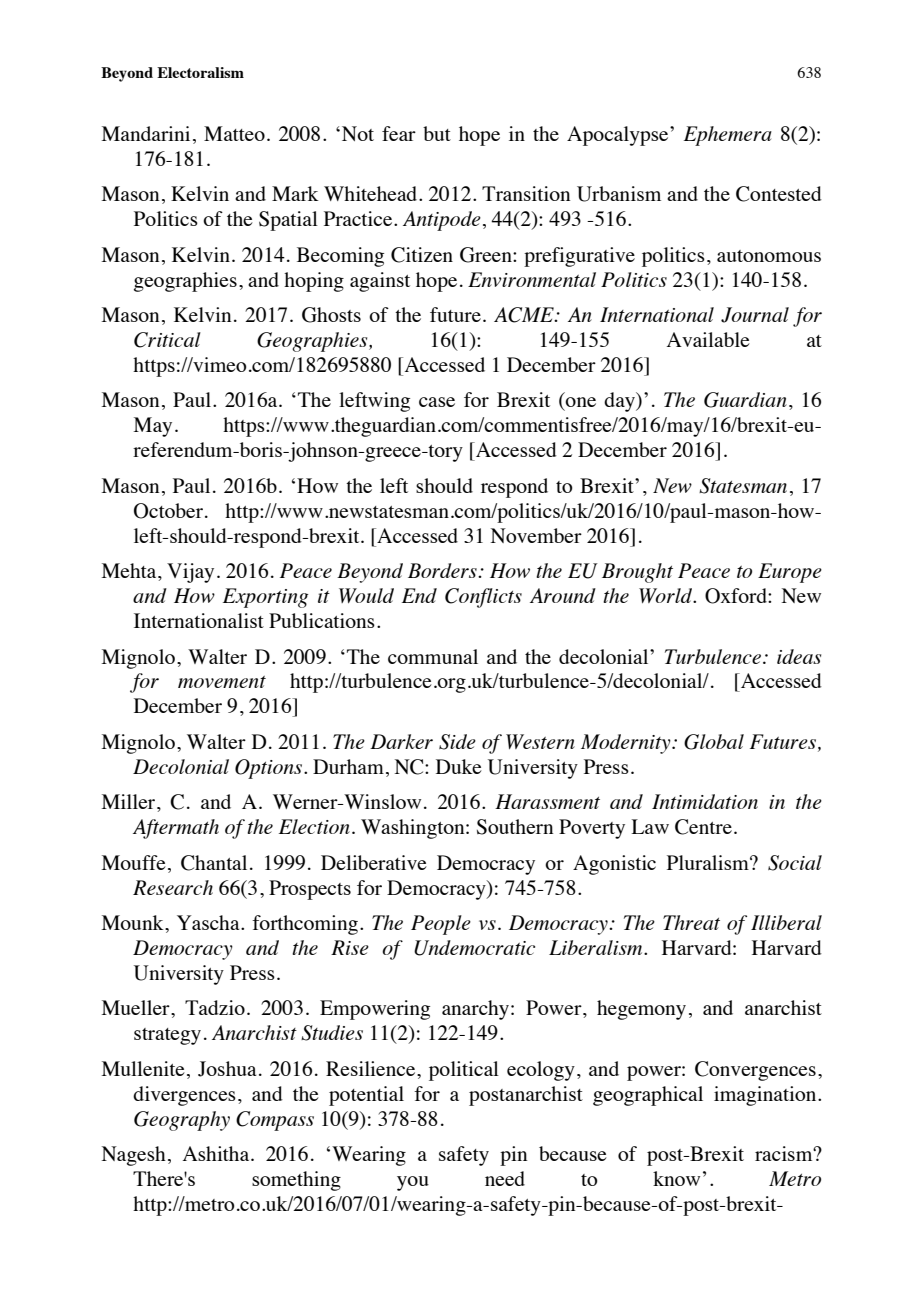 The image size is (924, 1307). I want to click on need, so click(505, 1178).
